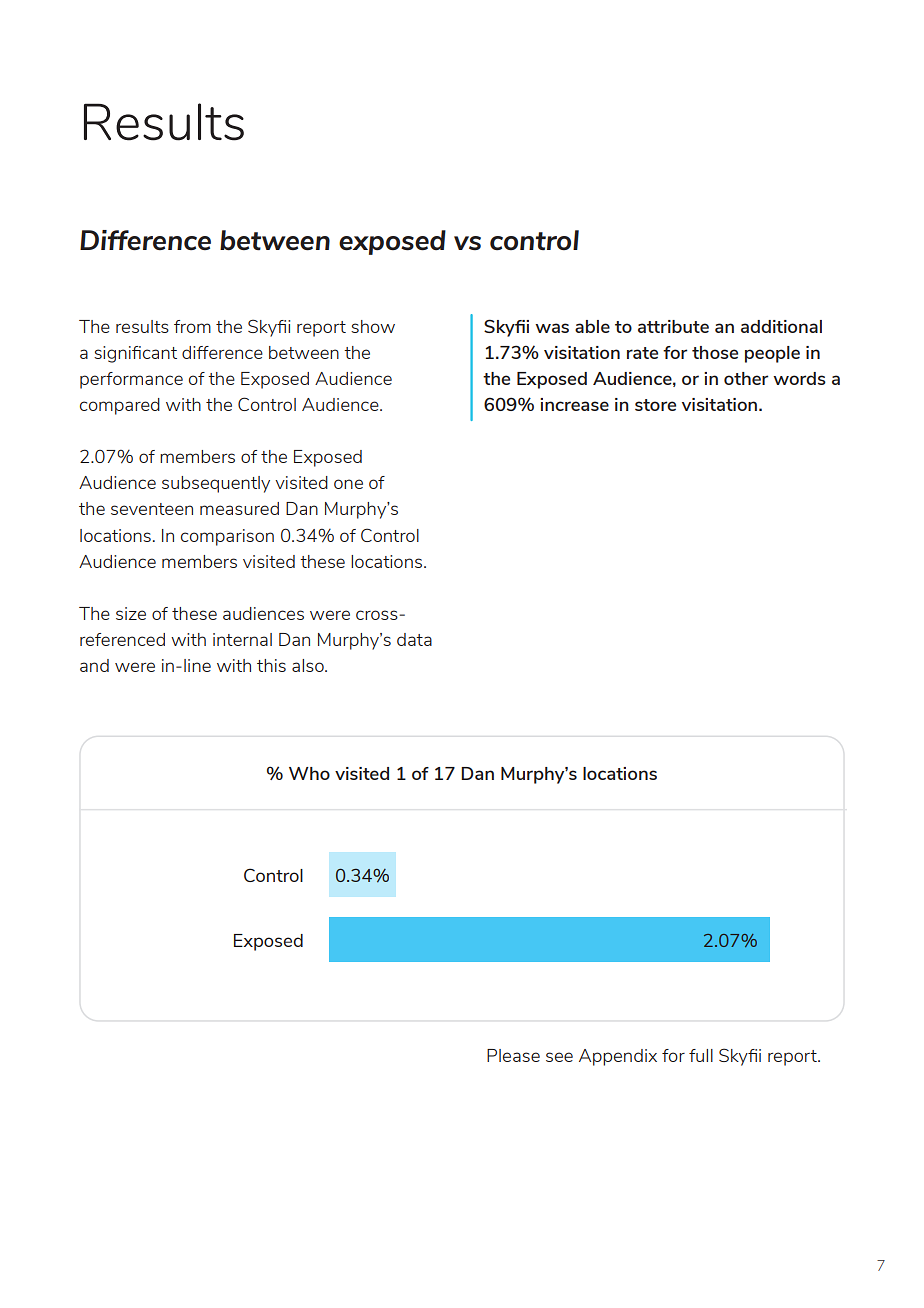 The height and width of the page is (1308, 924). I want to click on show, so click(373, 326).
